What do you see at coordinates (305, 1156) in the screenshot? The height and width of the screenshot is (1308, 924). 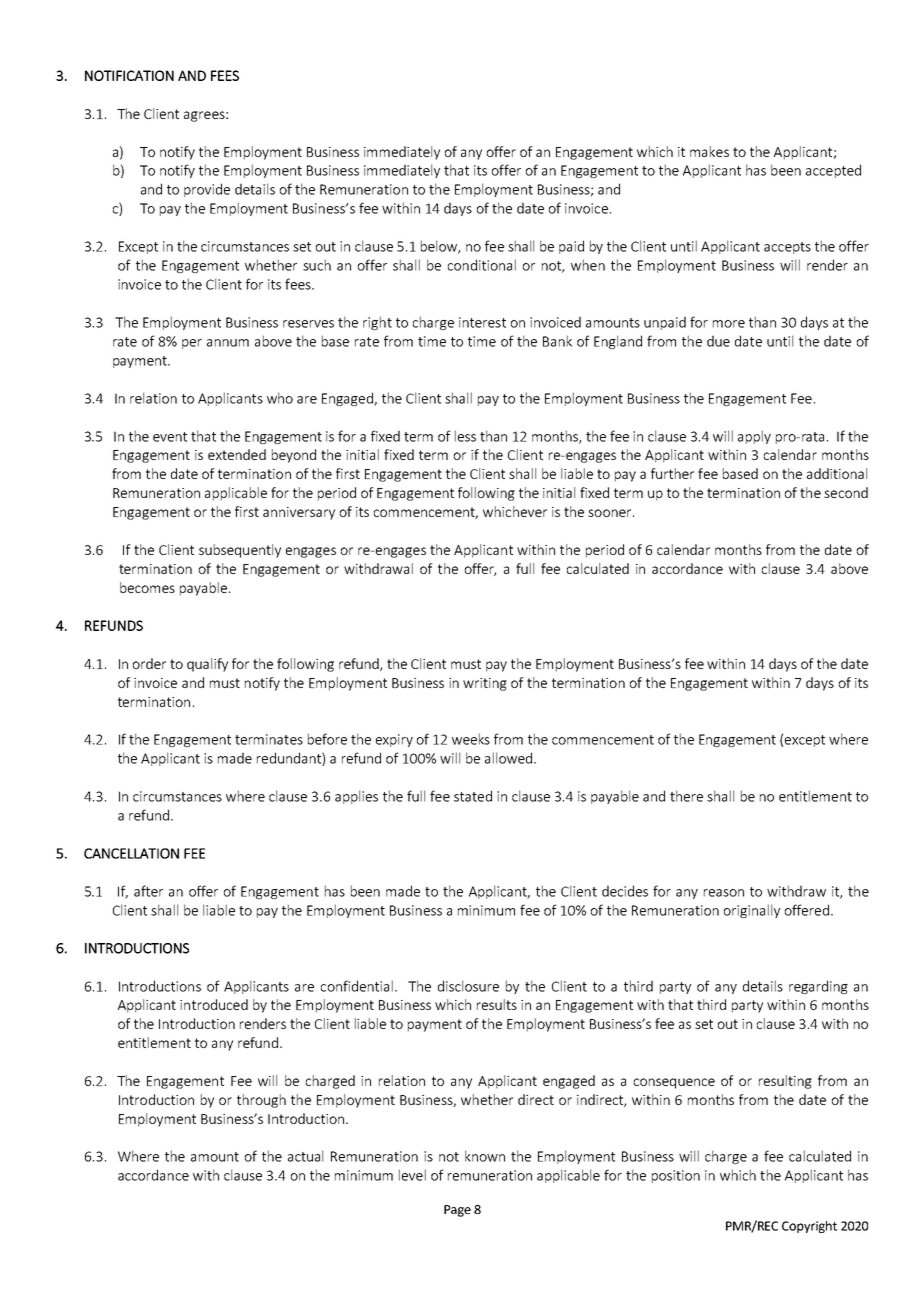 I see `actual` at bounding box center [305, 1156].
